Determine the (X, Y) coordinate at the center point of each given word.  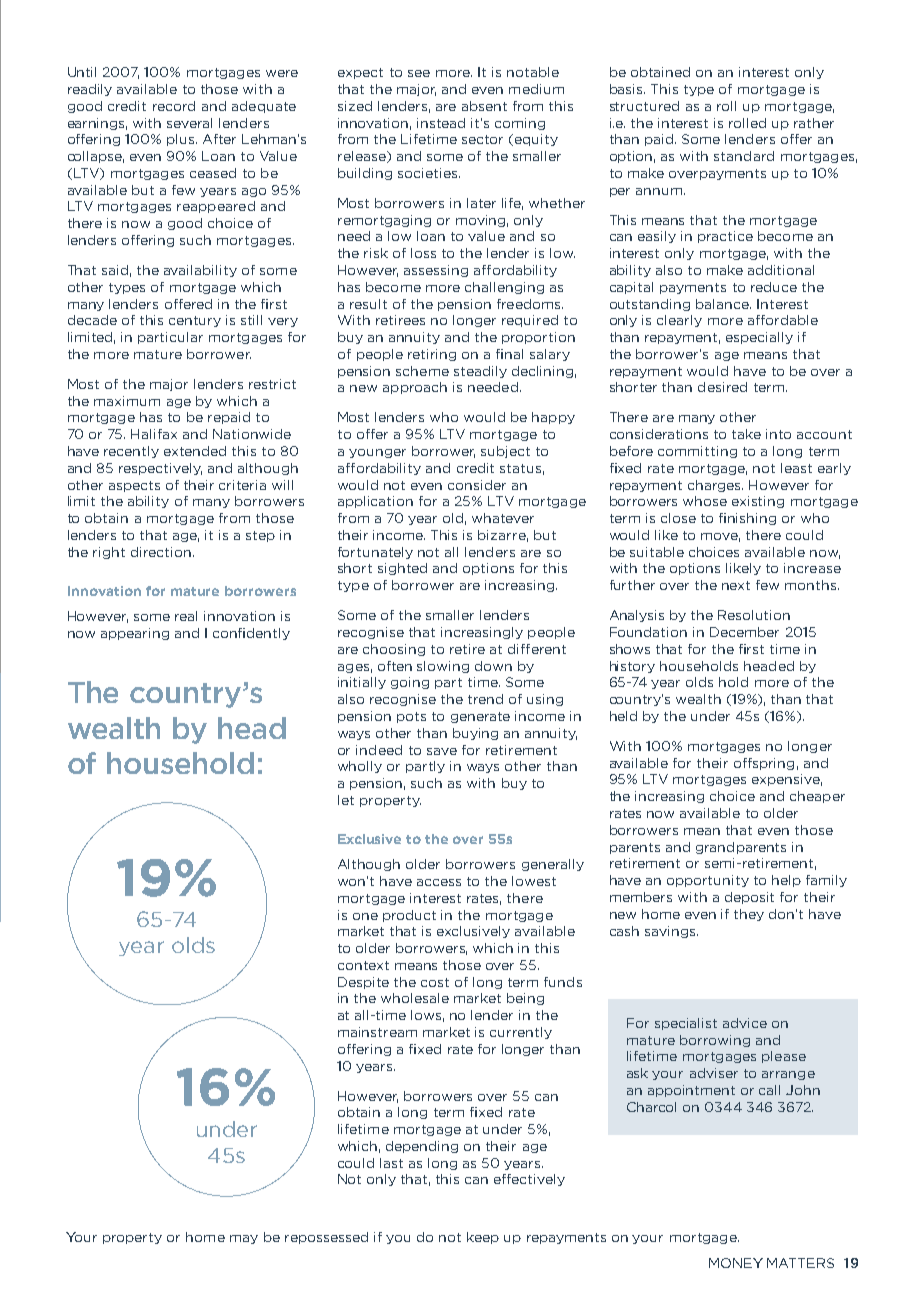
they (749, 915)
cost (435, 982)
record (174, 106)
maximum (127, 401)
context (363, 965)
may (244, 1239)
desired (722, 387)
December (744, 632)
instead (441, 123)
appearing (135, 634)
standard (744, 156)
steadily (480, 372)
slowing (443, 667)
